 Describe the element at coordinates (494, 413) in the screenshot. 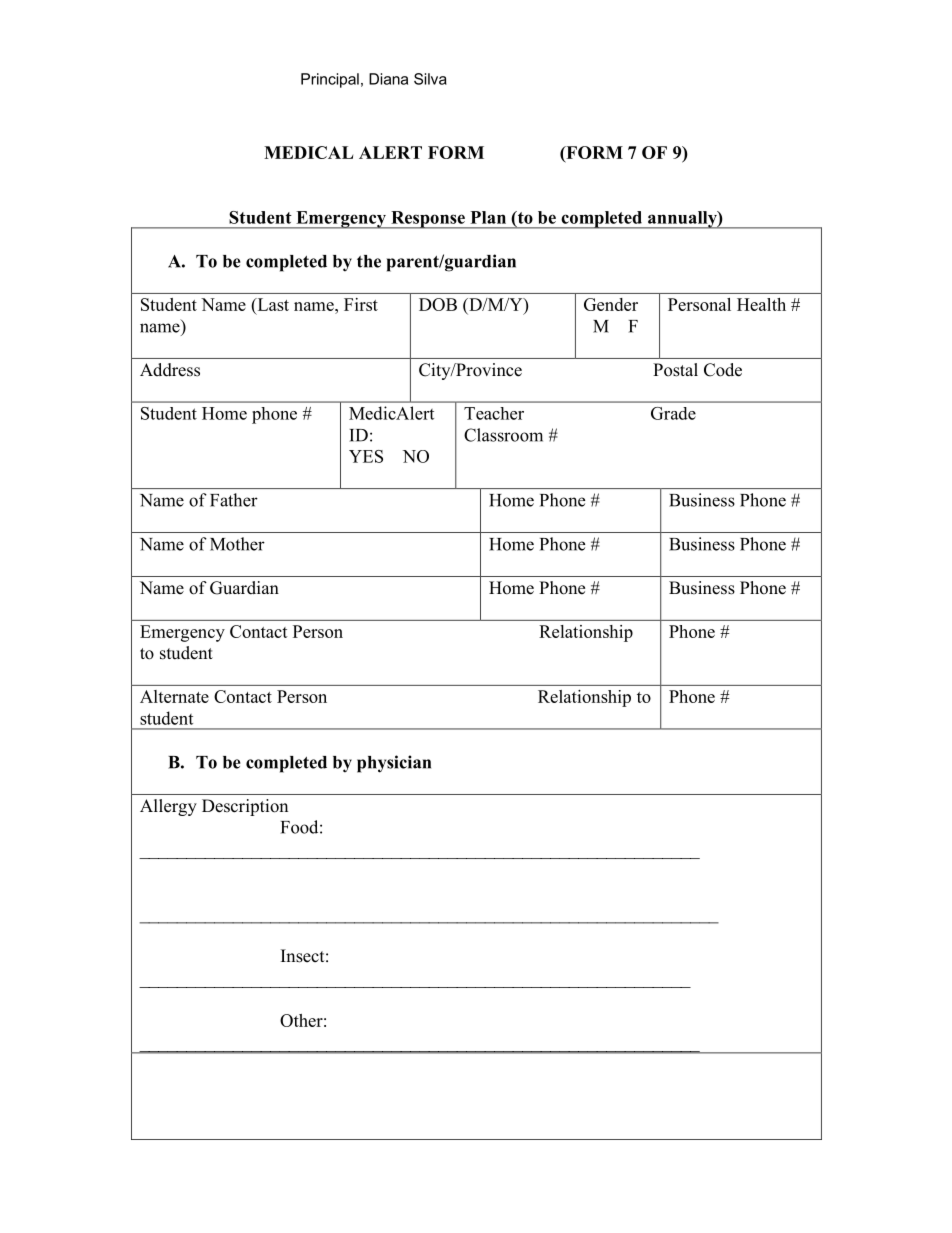

I see `Teacher` at that location.
